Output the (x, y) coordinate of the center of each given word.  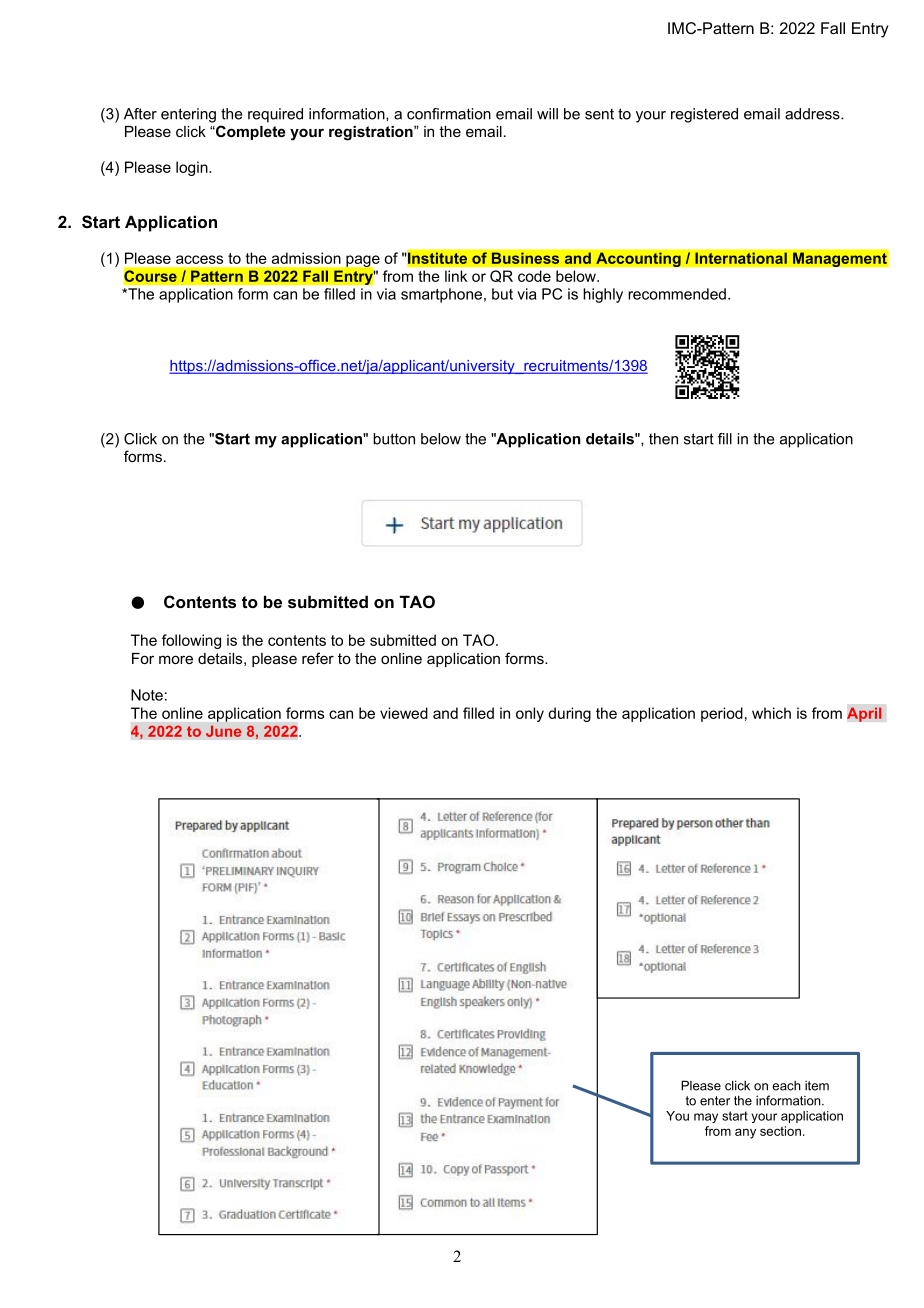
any (745, 1133)
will (547, 114)
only (530, 714)
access (199, 259)
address (813, 114)
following (191, 641)
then (663, 439)
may (706, 1118)
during (569, 714)
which (771, 713)
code (534, 276)
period (722, 714)
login (193, 168)
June (223, 731)
